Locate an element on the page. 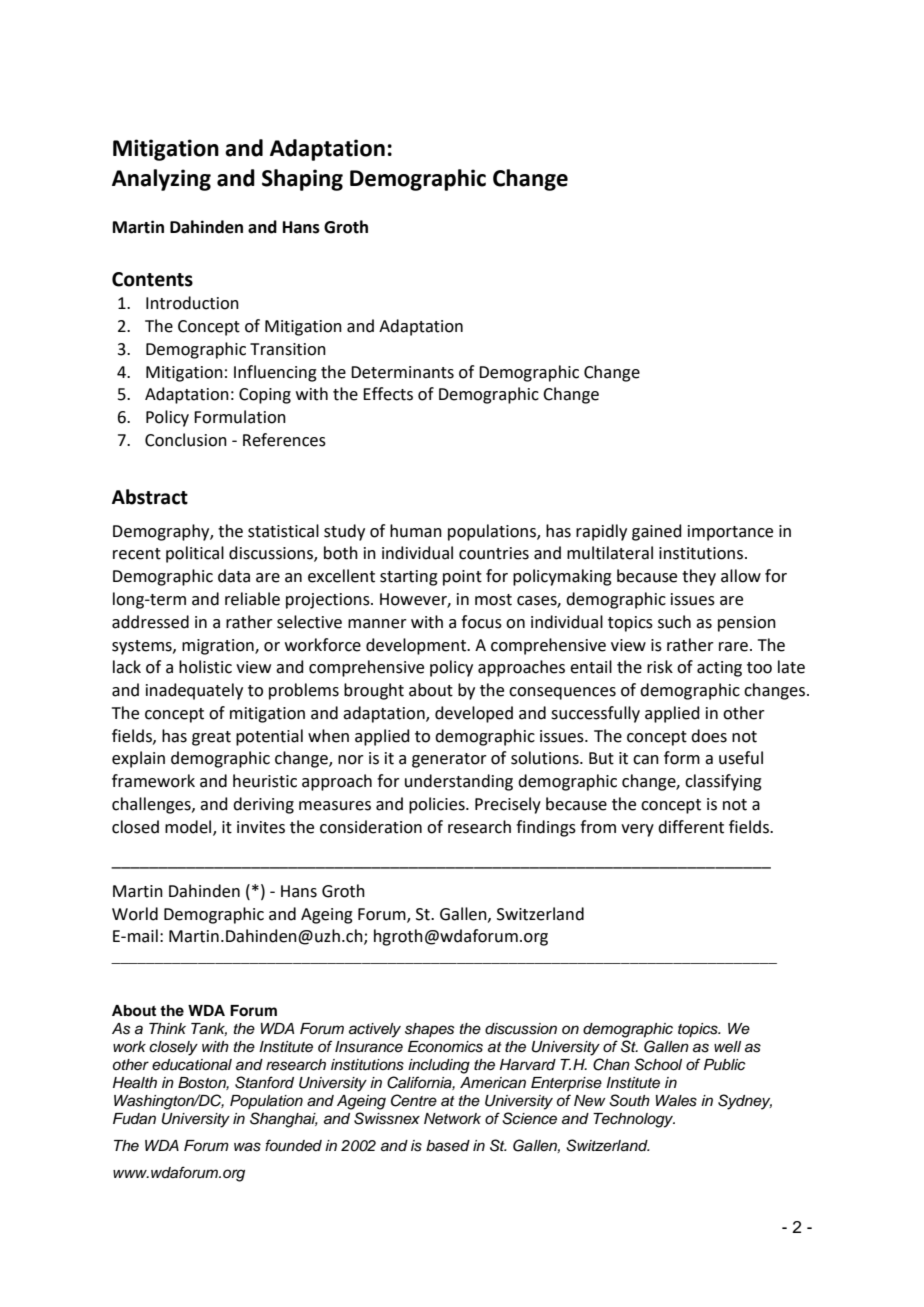 This document has width=924, height=1307. different is located at coordinates (691, 827).
